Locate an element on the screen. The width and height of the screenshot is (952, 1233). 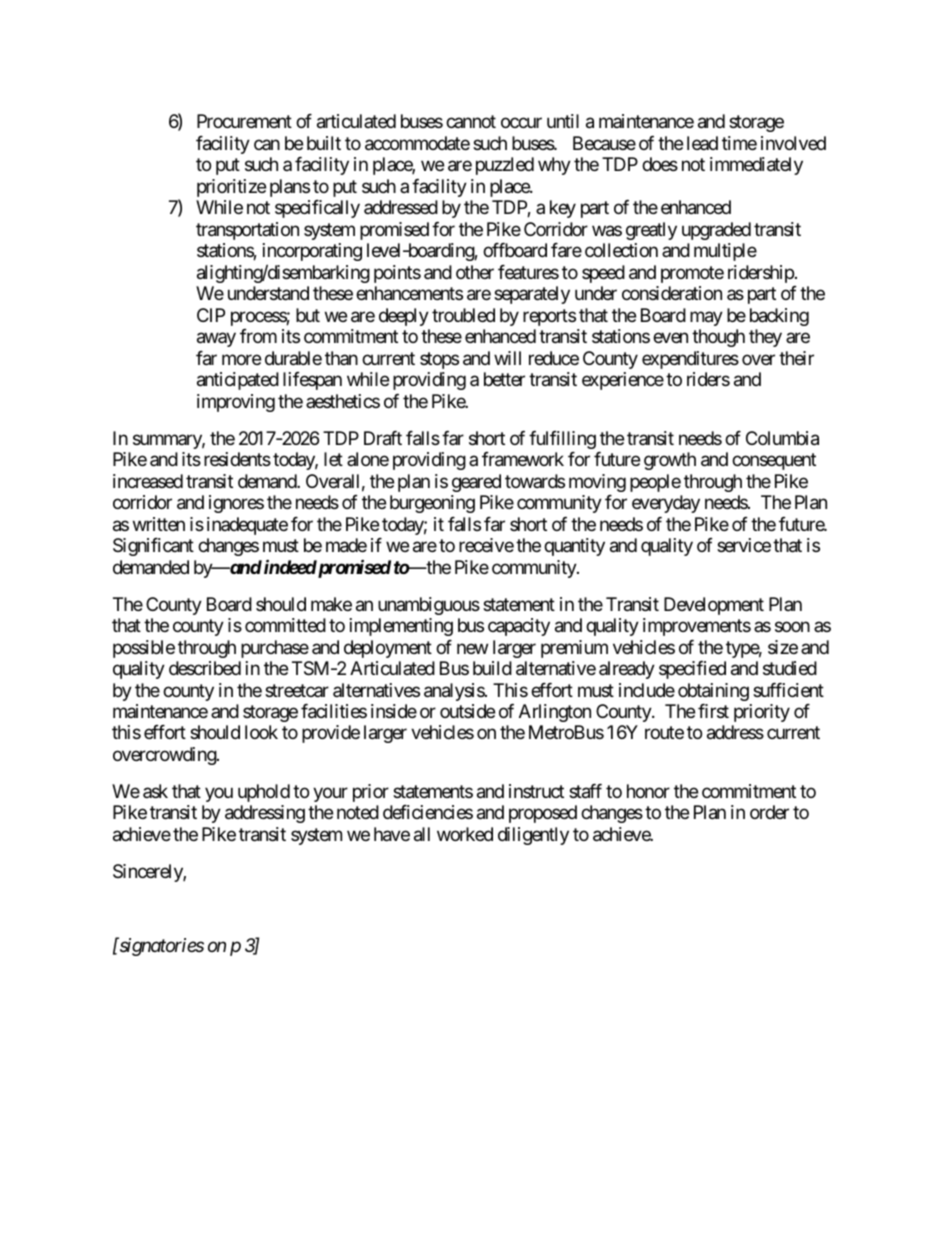
Columbia is located at coordinates (782, 438).
